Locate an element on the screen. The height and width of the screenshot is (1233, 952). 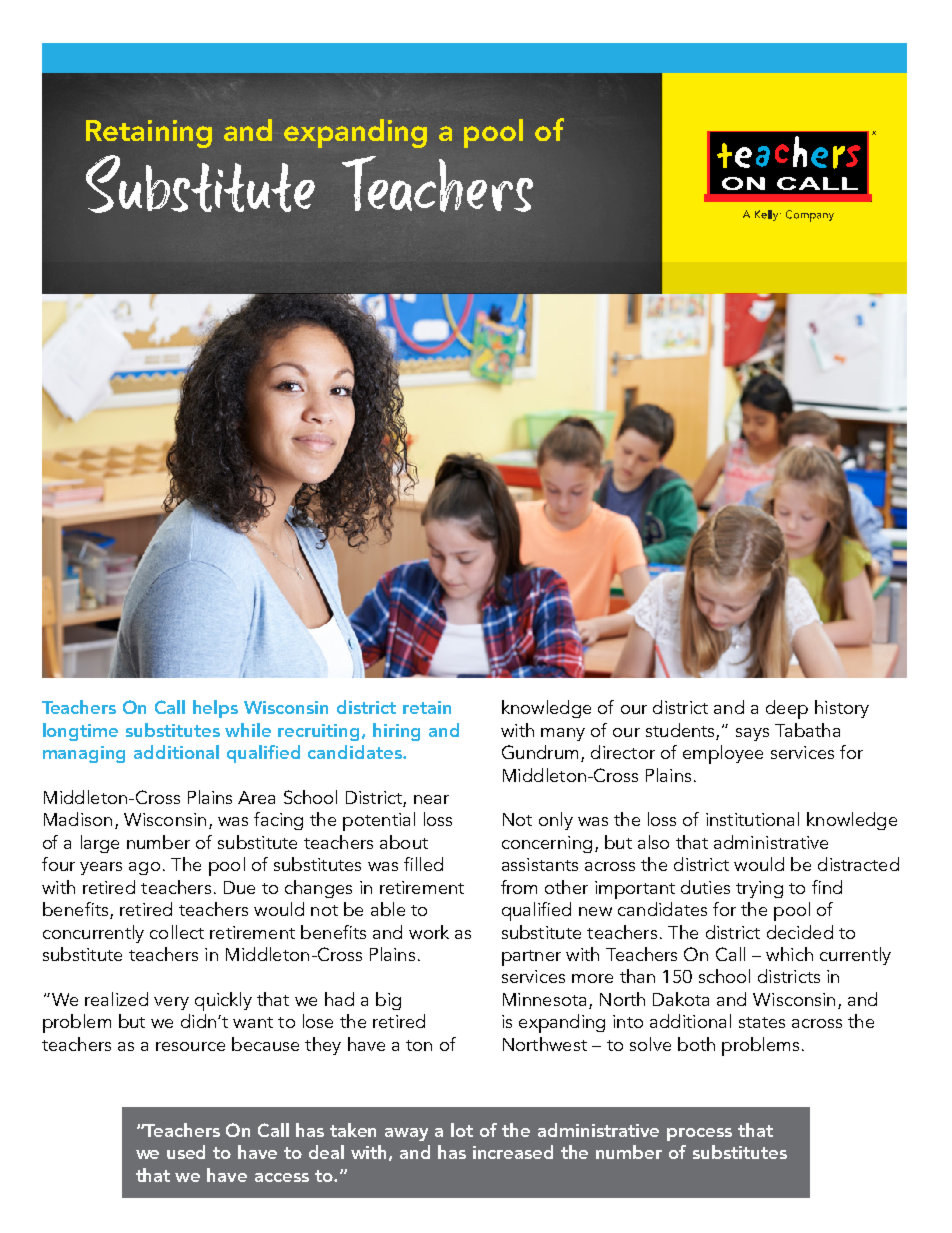
helps is located at coordinates (215, 709).
